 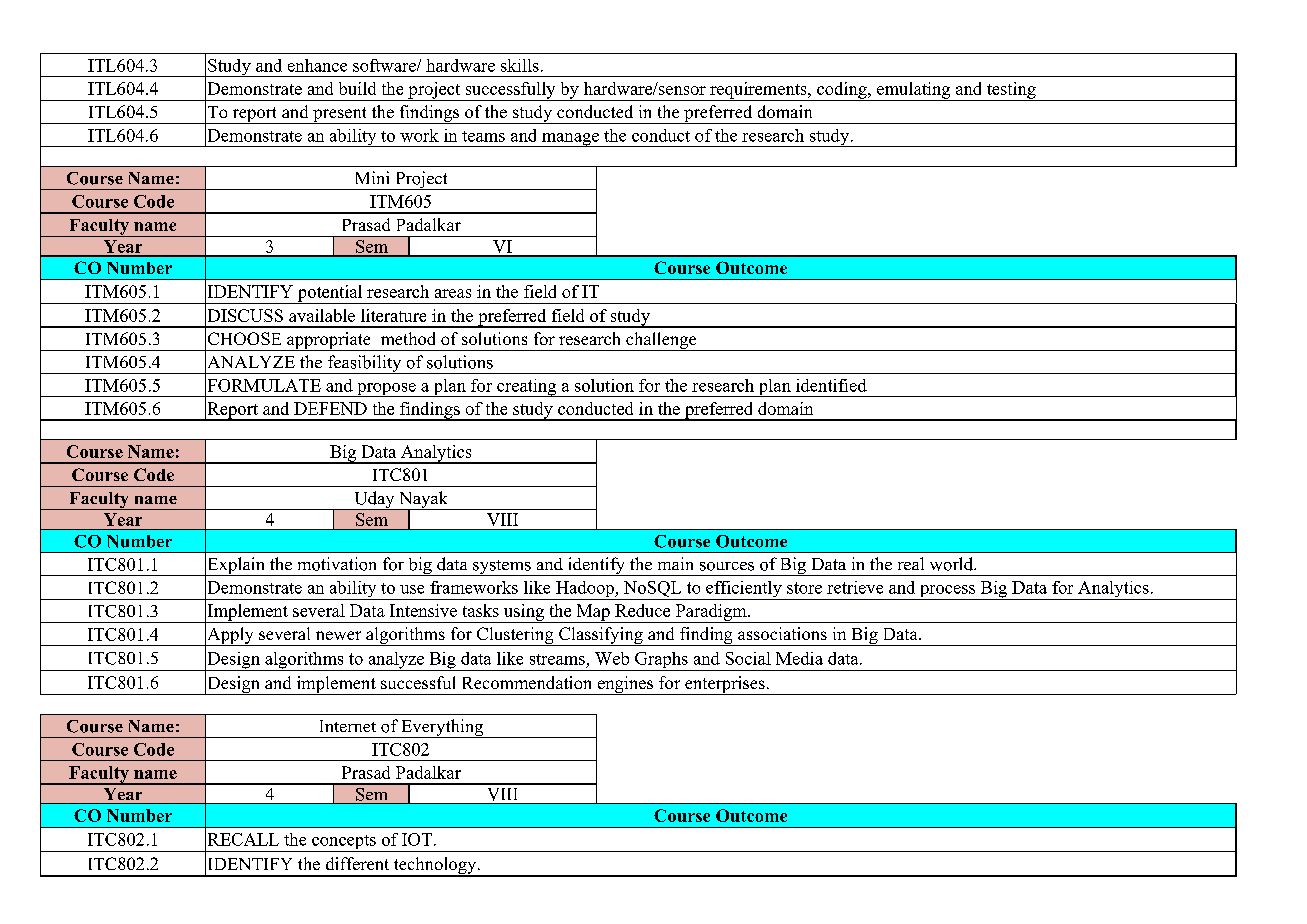 What do you see at coordinates (831, 385) in the image?
I see `identified` at bounding box center [831, 385].
